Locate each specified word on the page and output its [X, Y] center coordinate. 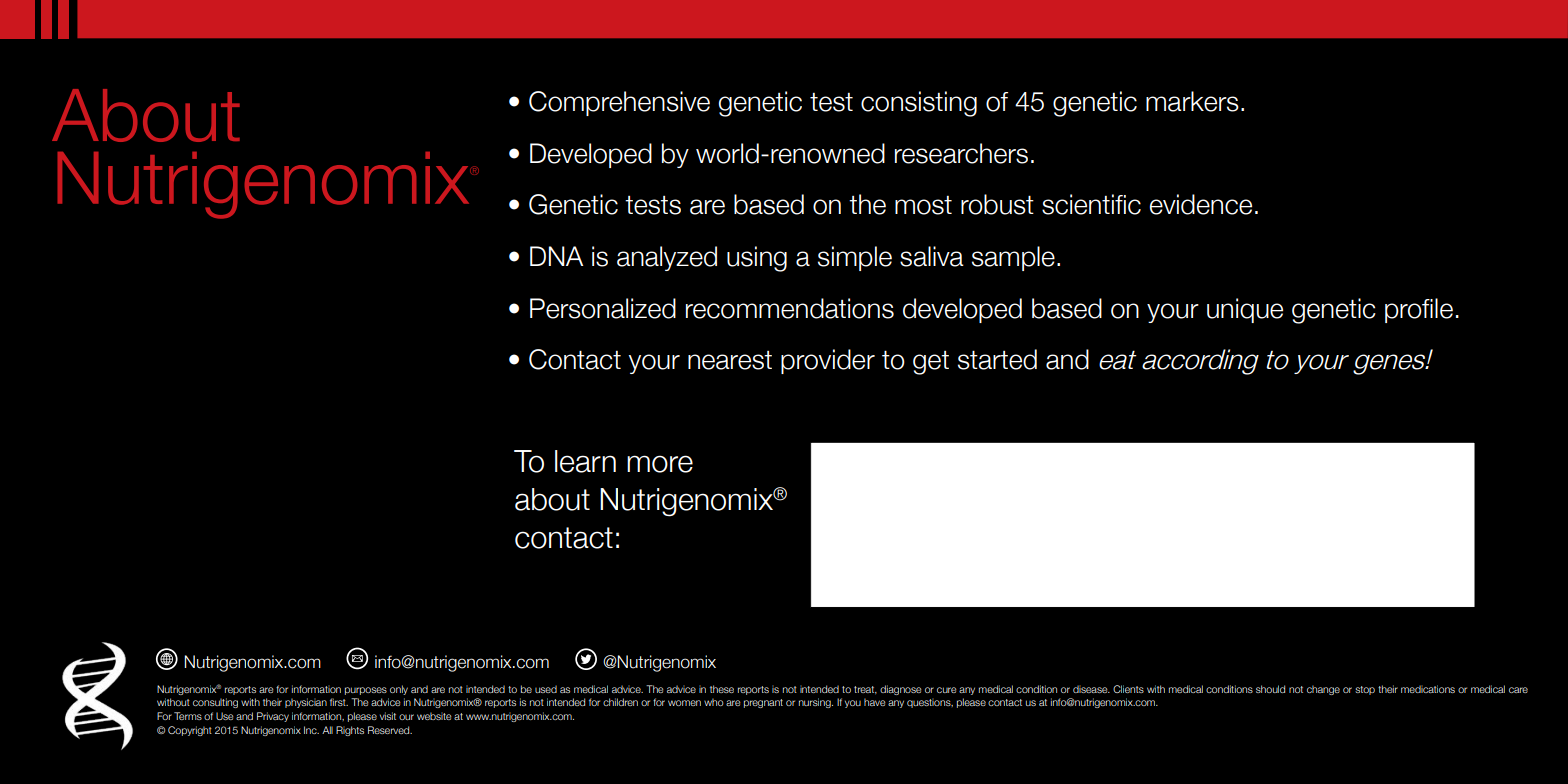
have [875, 702]
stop [1365, 690]
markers [1192, 101]
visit [388, 716]
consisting [919, 104]
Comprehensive [619, 103]
